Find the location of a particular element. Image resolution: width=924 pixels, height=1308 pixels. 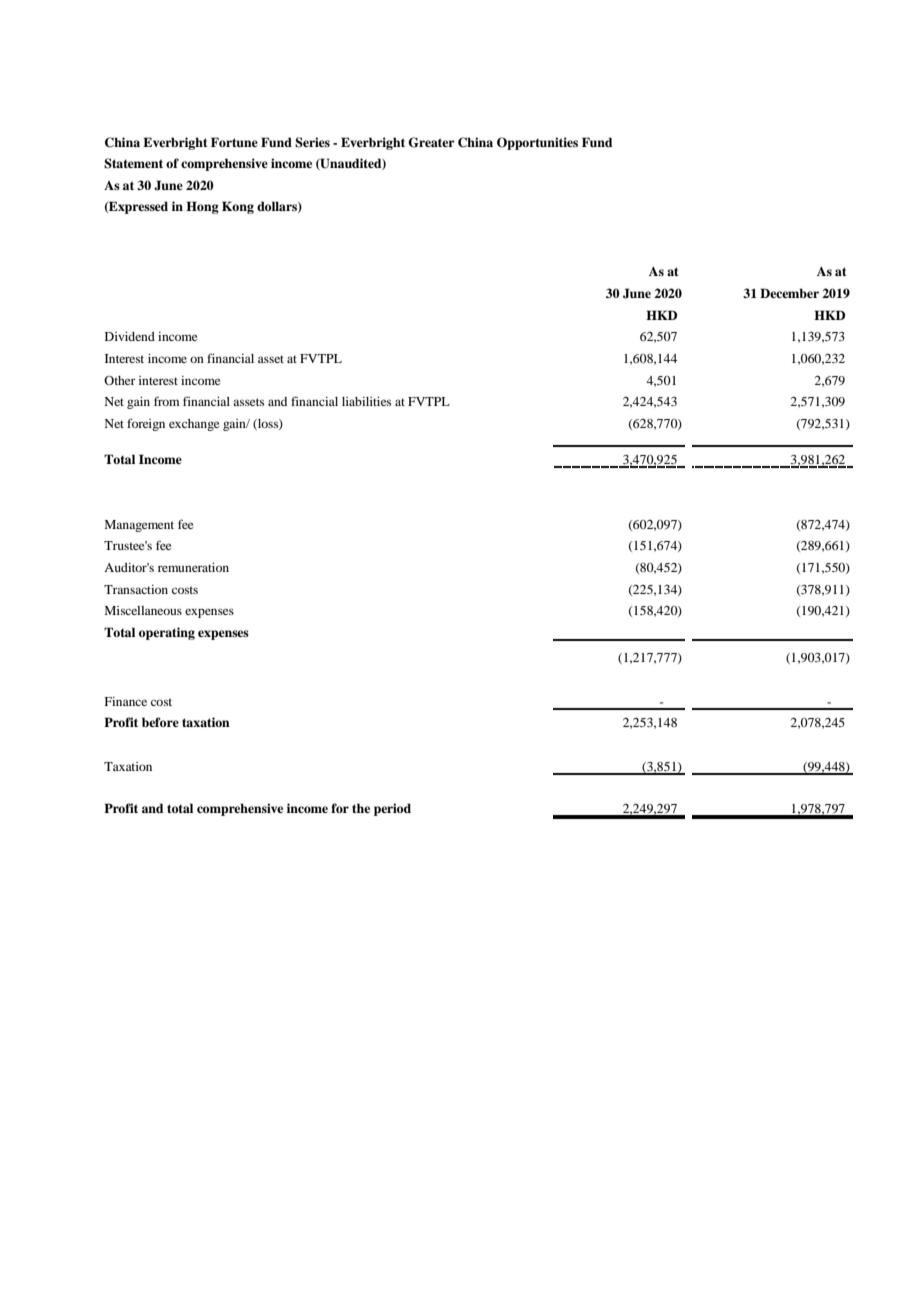

Greater is located at coordinates (431, 142).
